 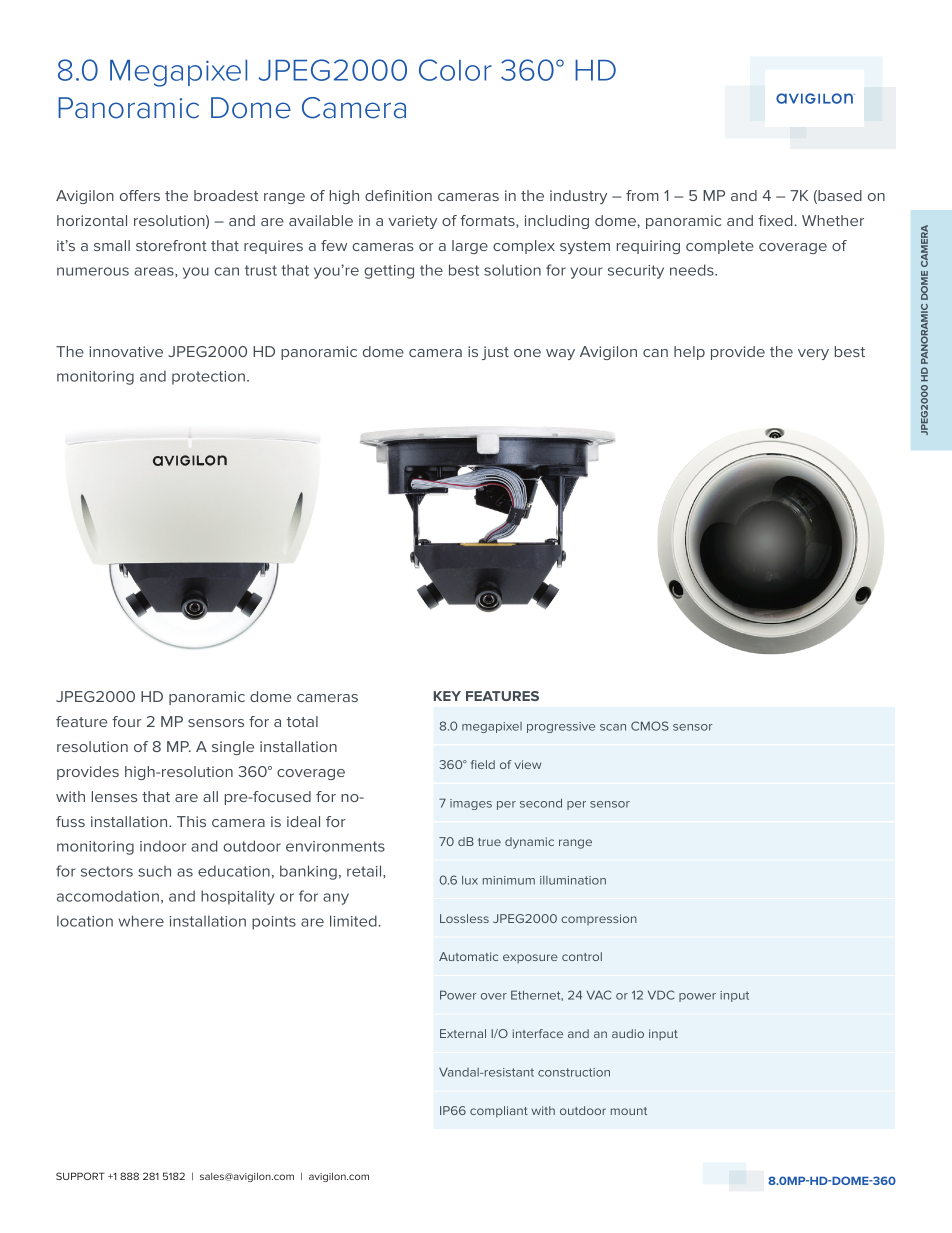 I want to click on This, so click(x=191, y=821).
